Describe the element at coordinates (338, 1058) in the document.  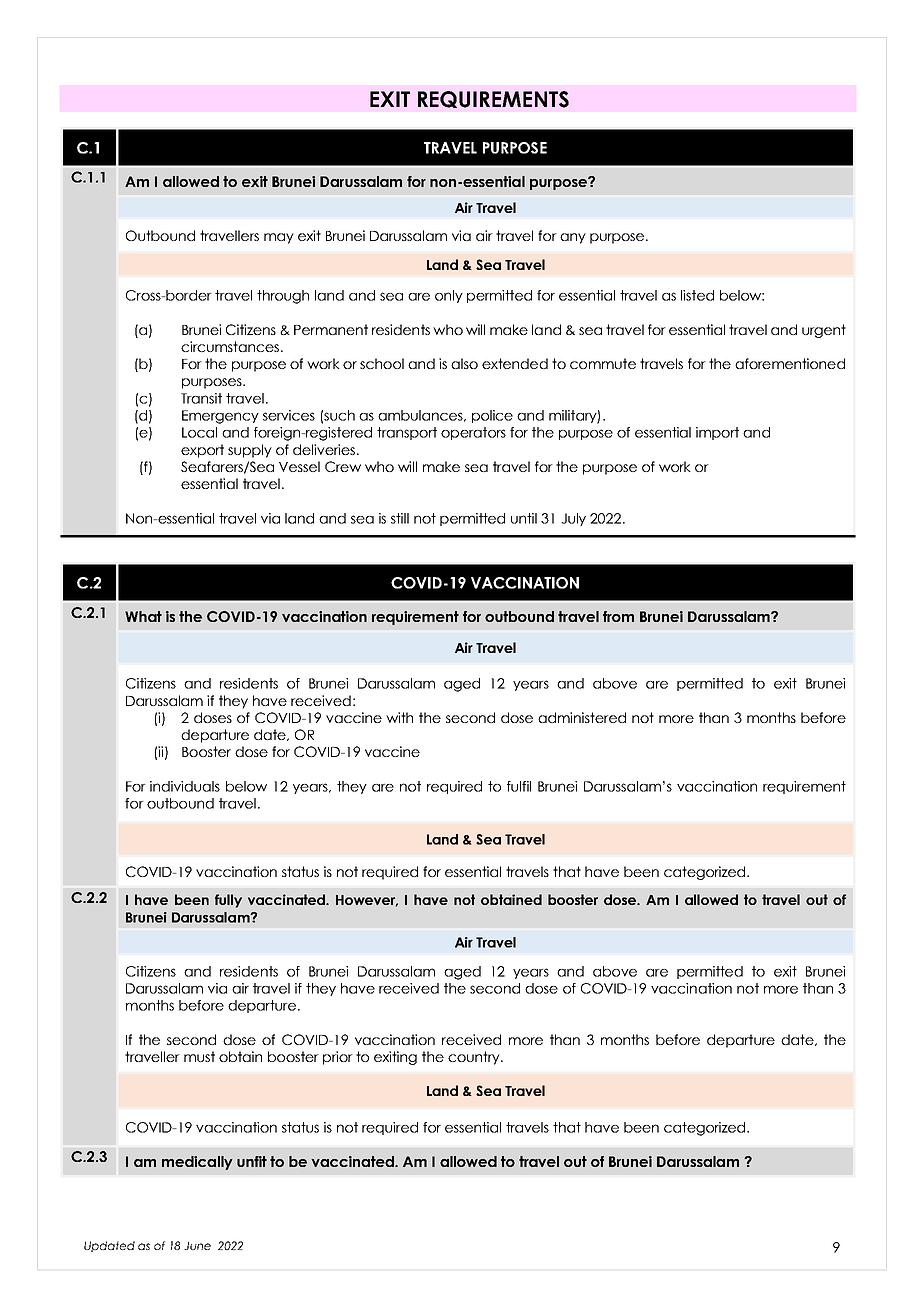
I see `prior` at that location.
